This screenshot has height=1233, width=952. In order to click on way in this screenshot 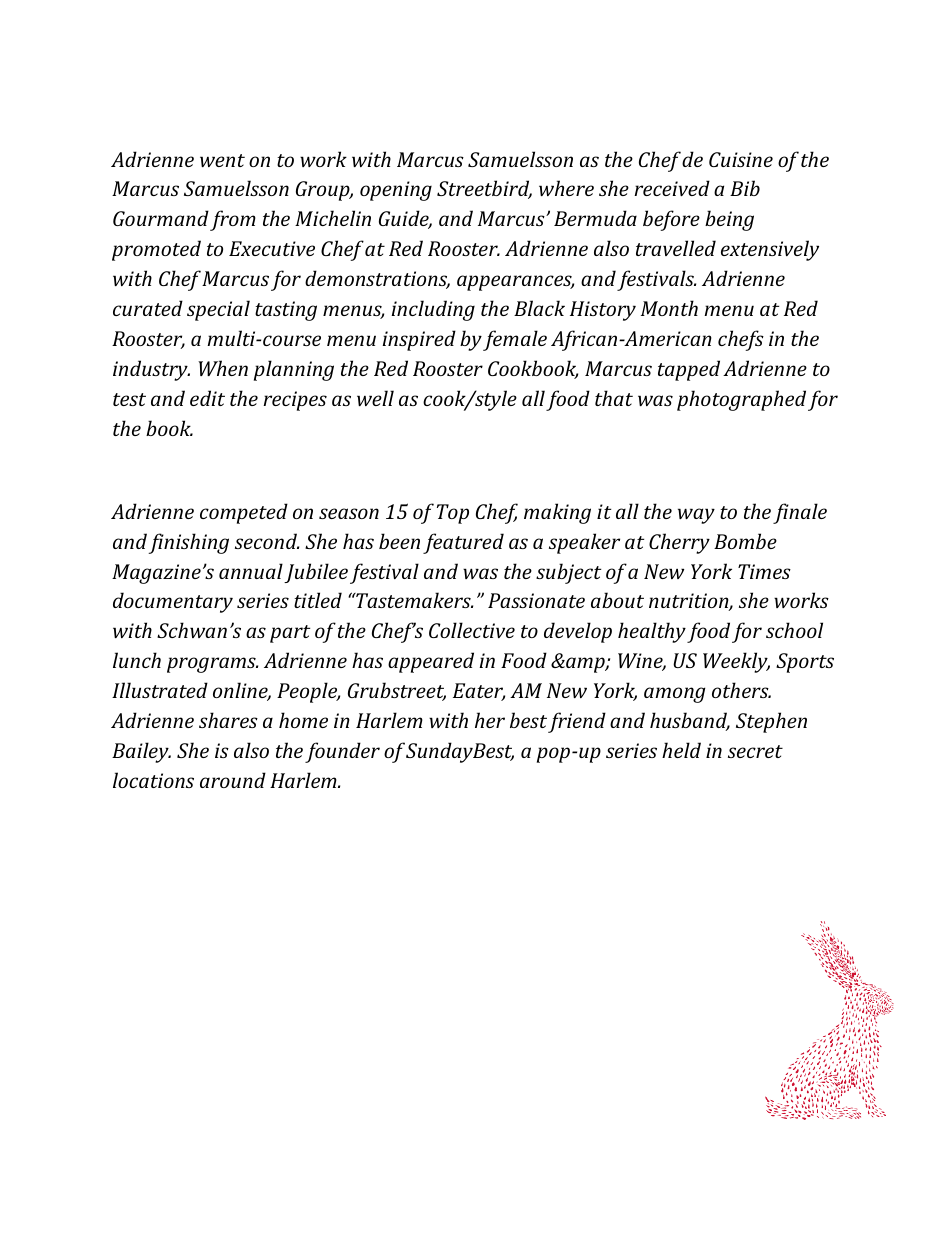, I will do `click(696, 516)`.
